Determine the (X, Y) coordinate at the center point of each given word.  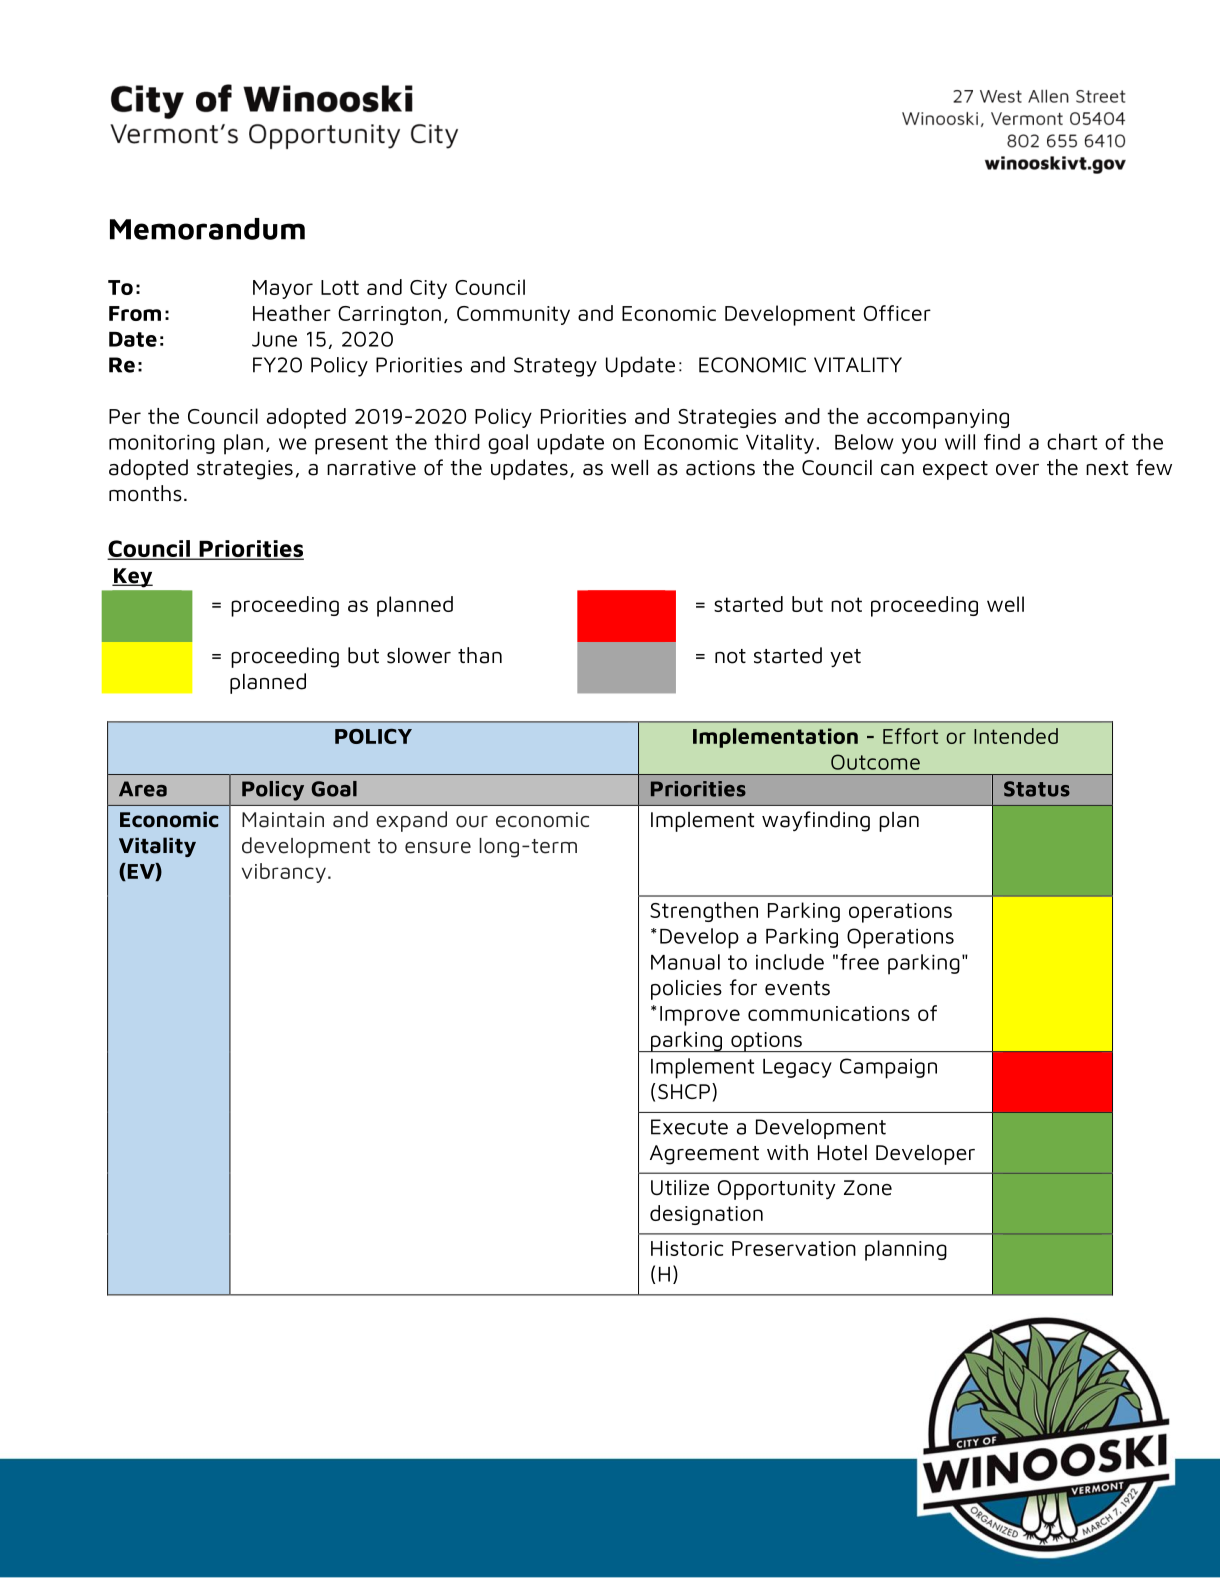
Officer (897, 313)
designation (706, 1215)
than (480, 655)
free (859, 962)
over (1017, 470)
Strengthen (704, 912)
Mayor (283, 289)
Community (513, 315)
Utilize (680, 1188)
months (145, 493)
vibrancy (284, 873)
